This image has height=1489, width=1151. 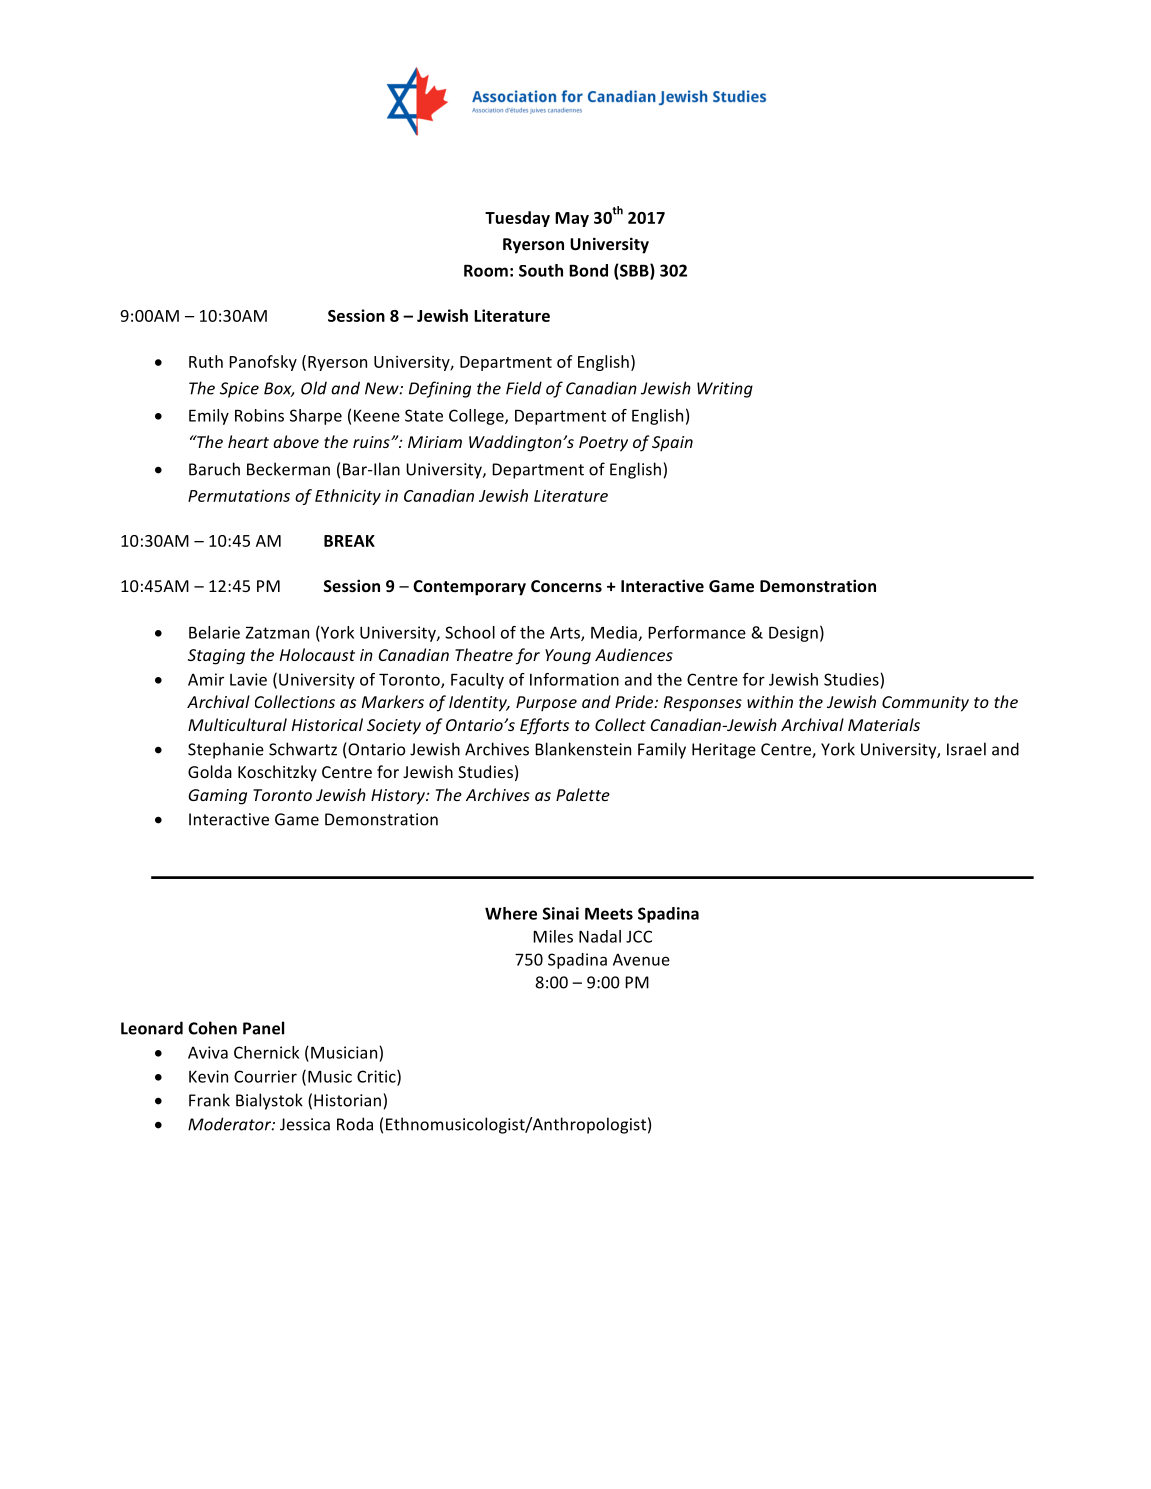 What do you see at coordinates (248, 441) in the image?
I see `heart` at bounding box center [248, 441].
